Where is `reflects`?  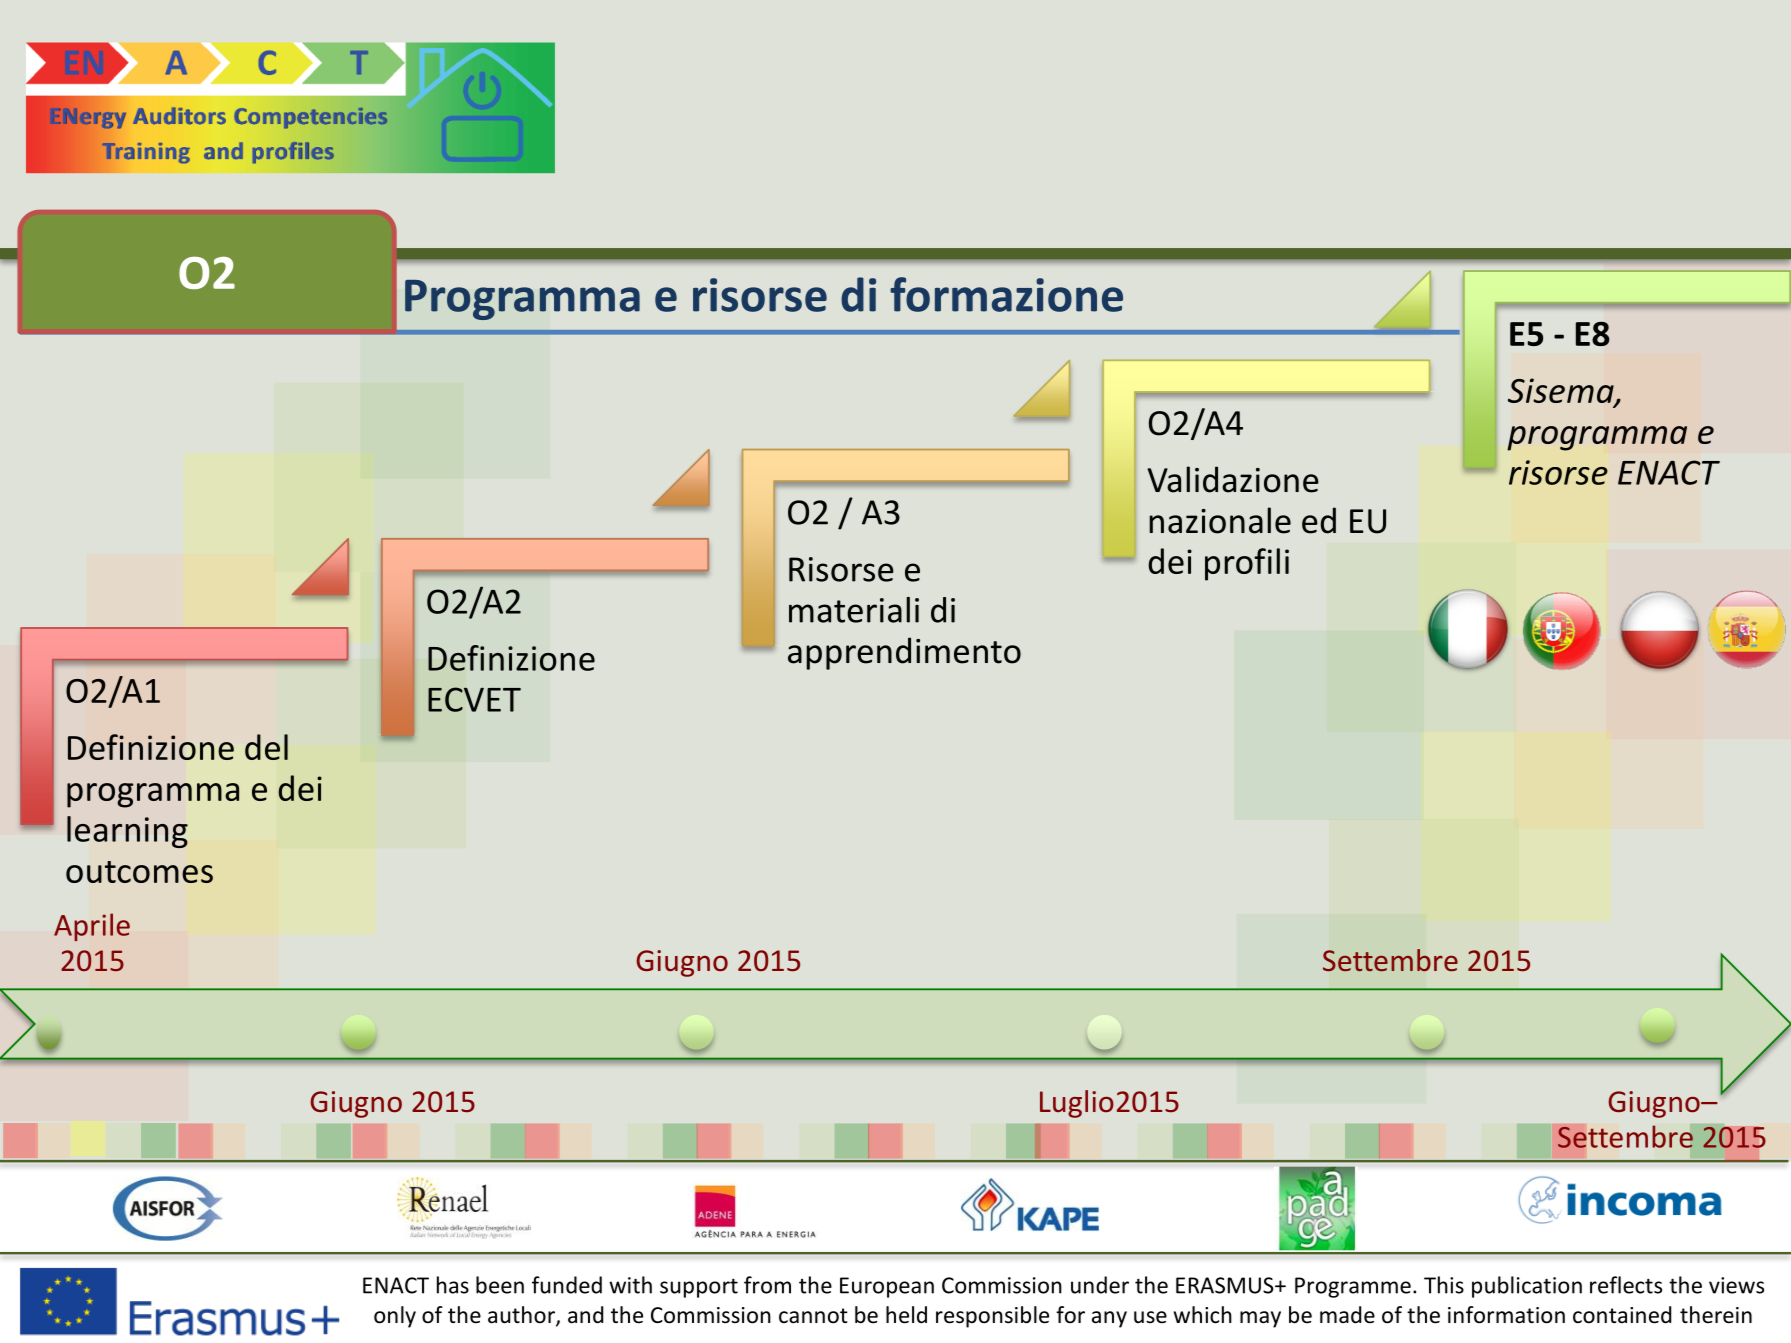 reflects is located at coordinates (1626, 1285).
